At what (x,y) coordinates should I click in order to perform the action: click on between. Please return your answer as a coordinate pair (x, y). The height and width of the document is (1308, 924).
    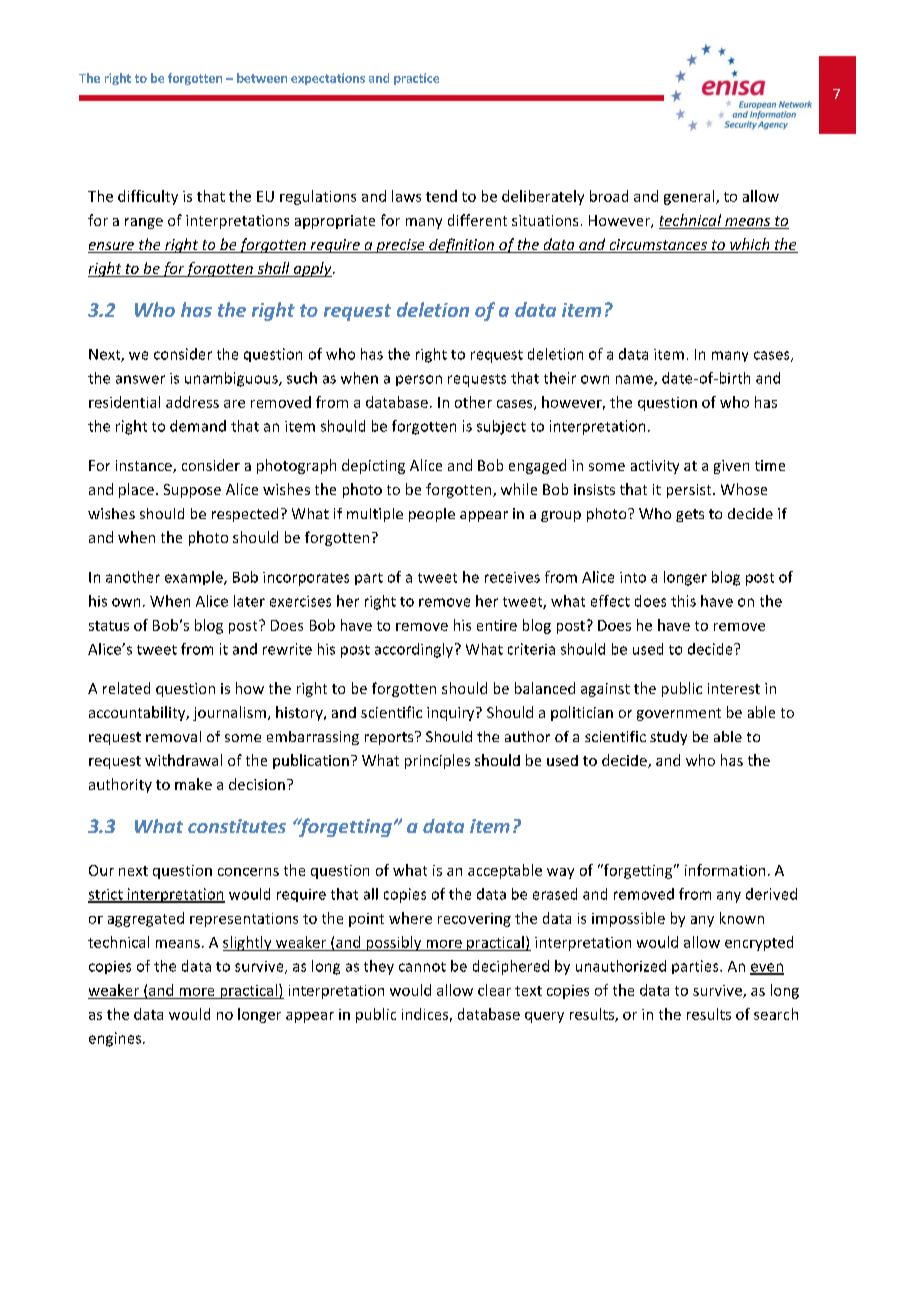
    Looking at the image, I should click on (262, 78).
